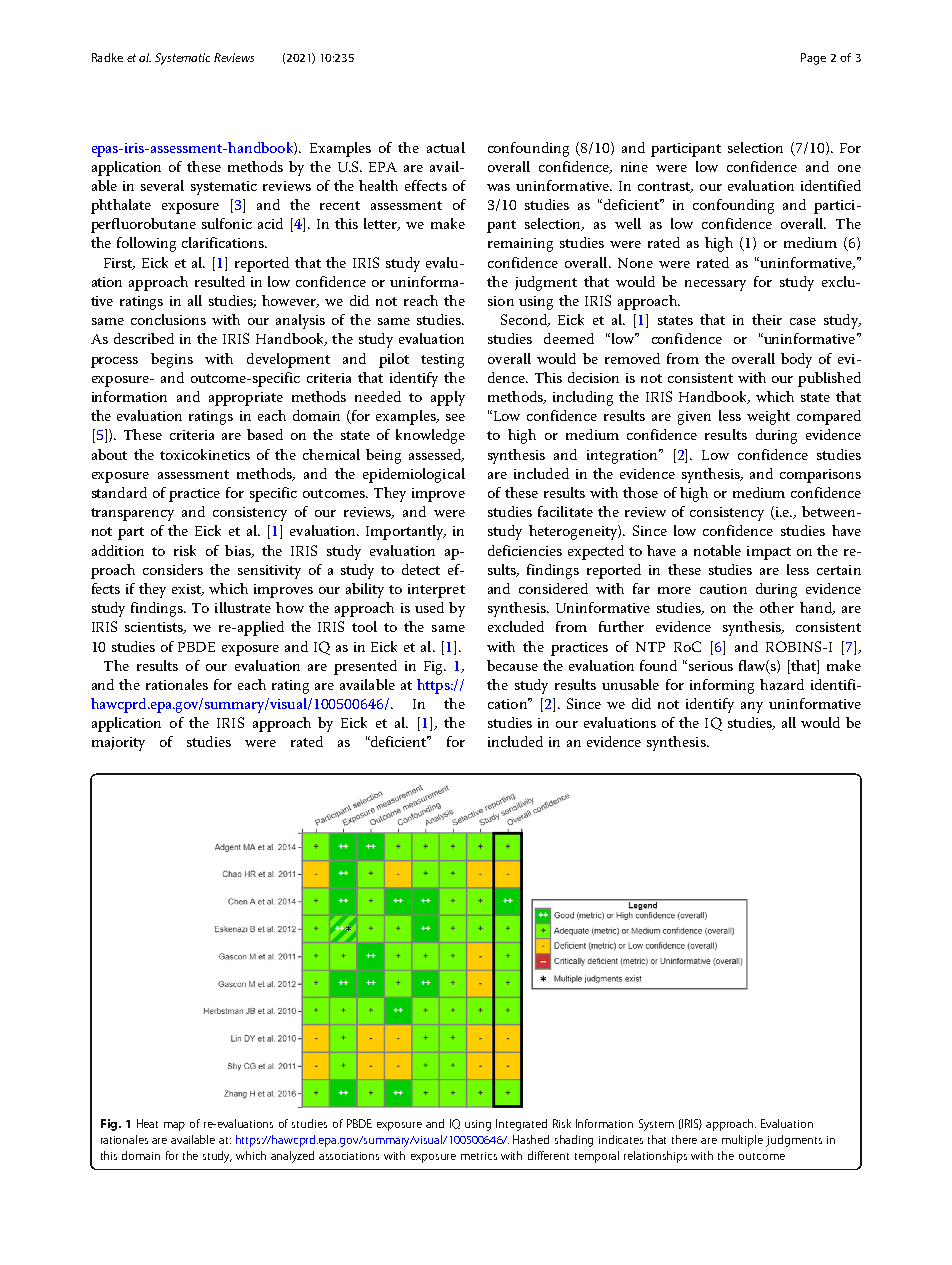 The height and width of the document is (1265, 952). Describe the element at coordinates (752, 707) in the document. I see `any` at that location.
